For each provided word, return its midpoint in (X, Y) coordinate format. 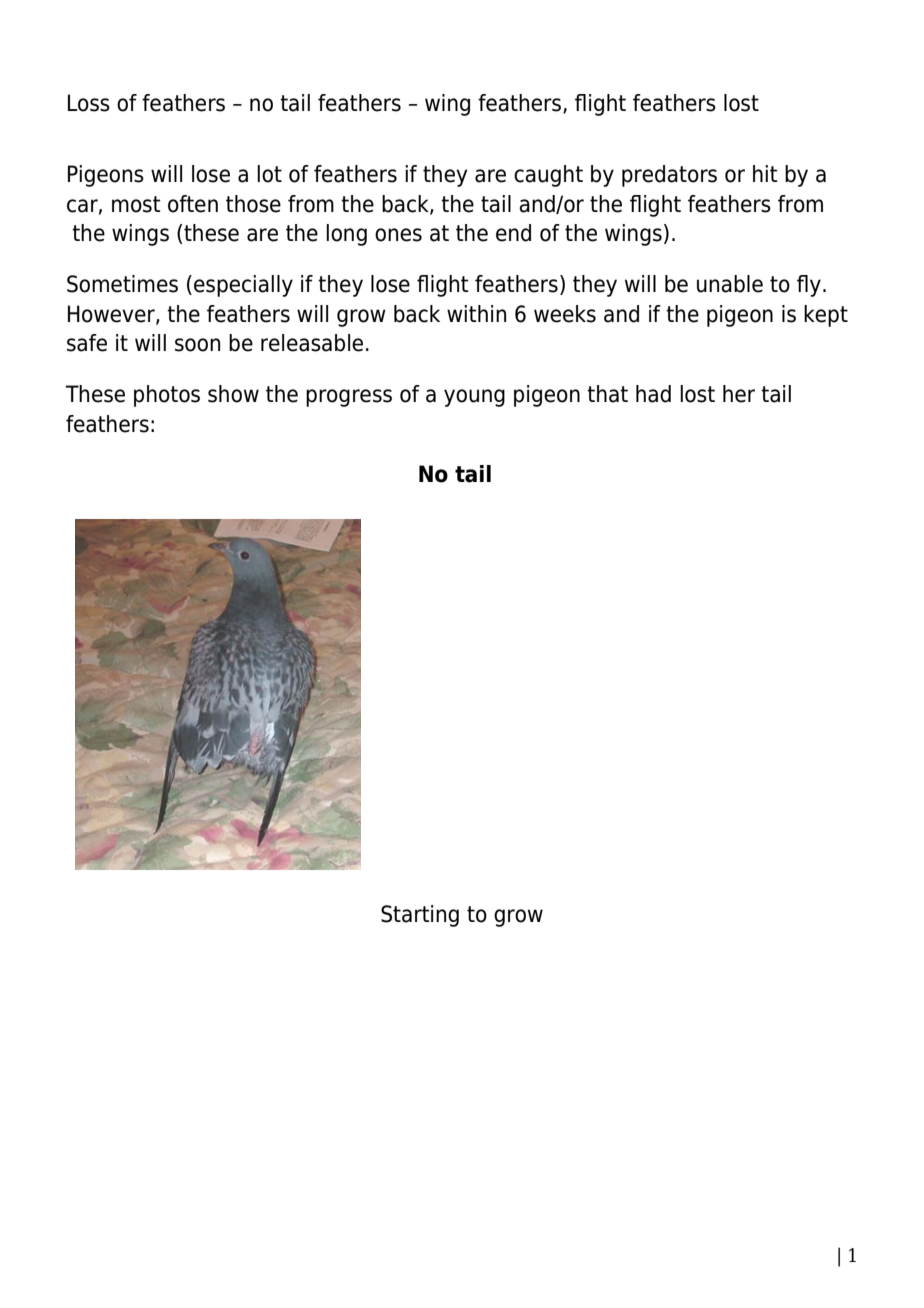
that (607, 394)
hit (765, 173)
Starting (420, 916)
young (474, 398)
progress (349, 398)
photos (167, 396)
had (653, 394)
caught (548, 176)
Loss (89, 103)
